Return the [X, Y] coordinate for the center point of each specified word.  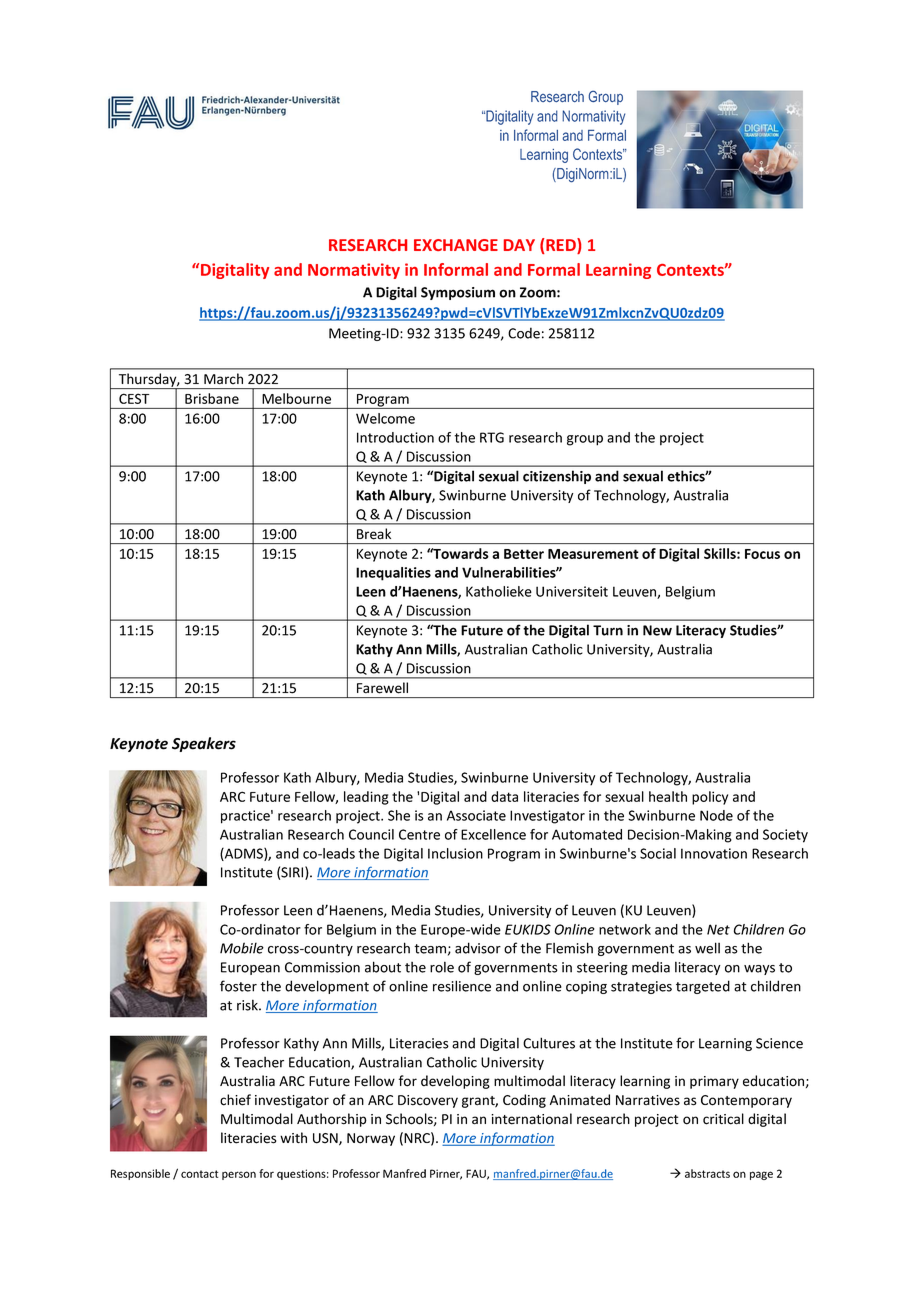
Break [374, 533]
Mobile [242, 948]
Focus [762, 554]
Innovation [714, 853]
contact [199, 1174]
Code [524, 333]
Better [524, 554]
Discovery [428, 1101]
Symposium [458, 293]
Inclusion [455, 853]
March [223, 378]
